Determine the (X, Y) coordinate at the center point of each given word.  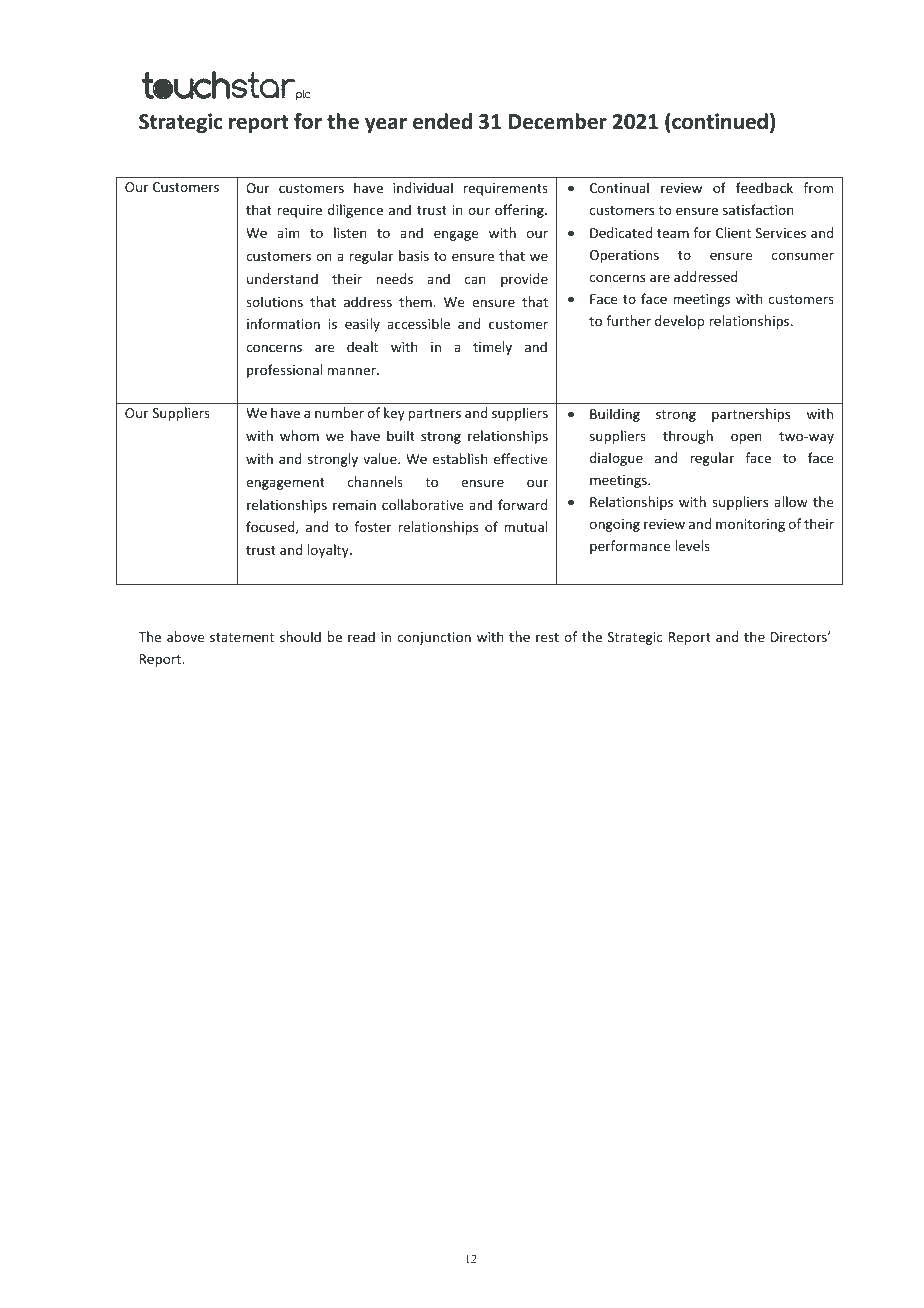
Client (733, 232)
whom (299, 435)
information (283, 323)
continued (719, 121)
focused (271, 527)
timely (492, 348)
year (386, 125)
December (558, 121)
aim (288, 233)
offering (520, 211)
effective (520, 458)
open (746, 438)
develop (679, 322)
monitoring (750, 525)
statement (242, 637)
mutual (525, 526)
